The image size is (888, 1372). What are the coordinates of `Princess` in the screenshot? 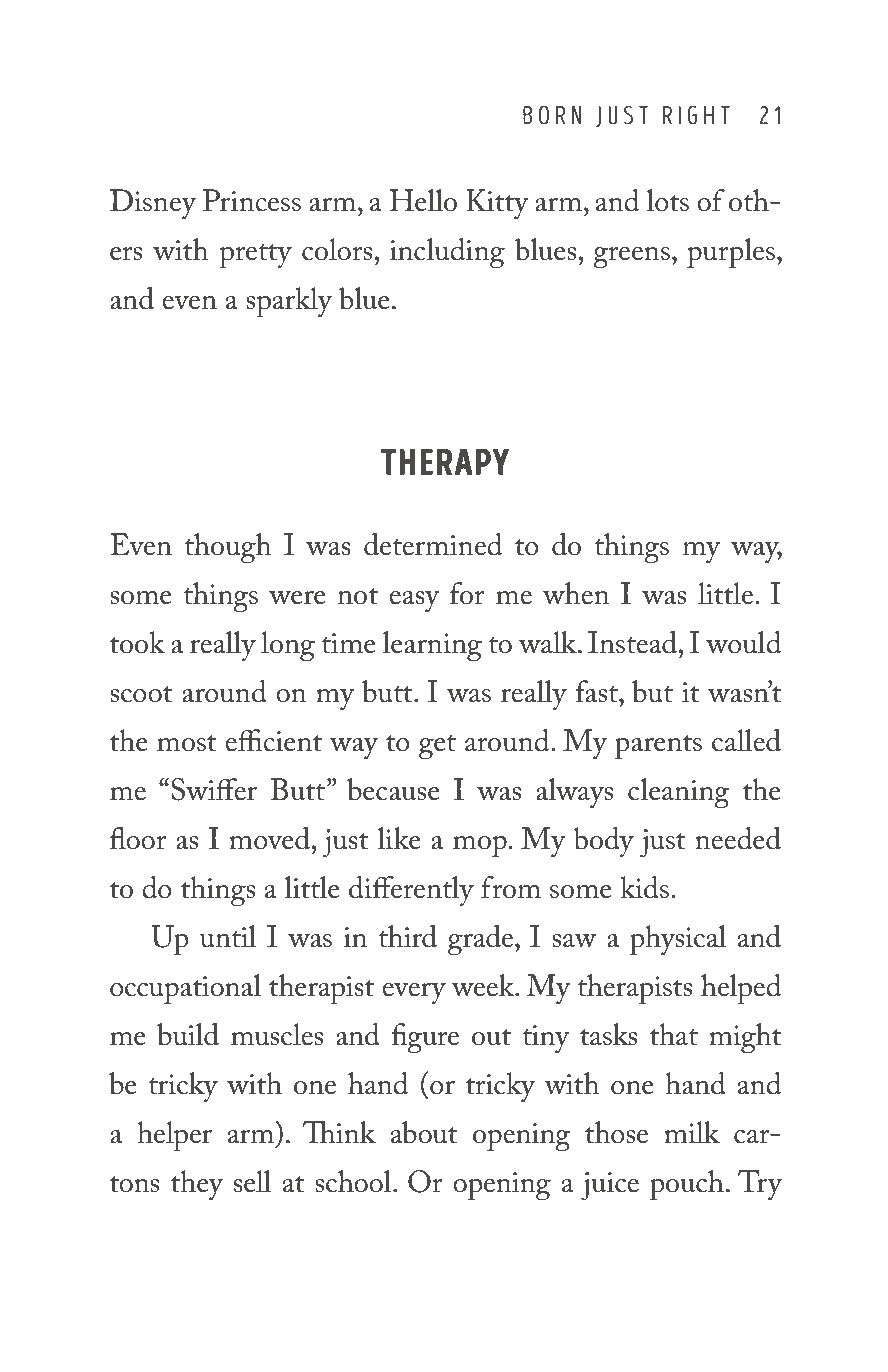 It's located at (252, 200).
